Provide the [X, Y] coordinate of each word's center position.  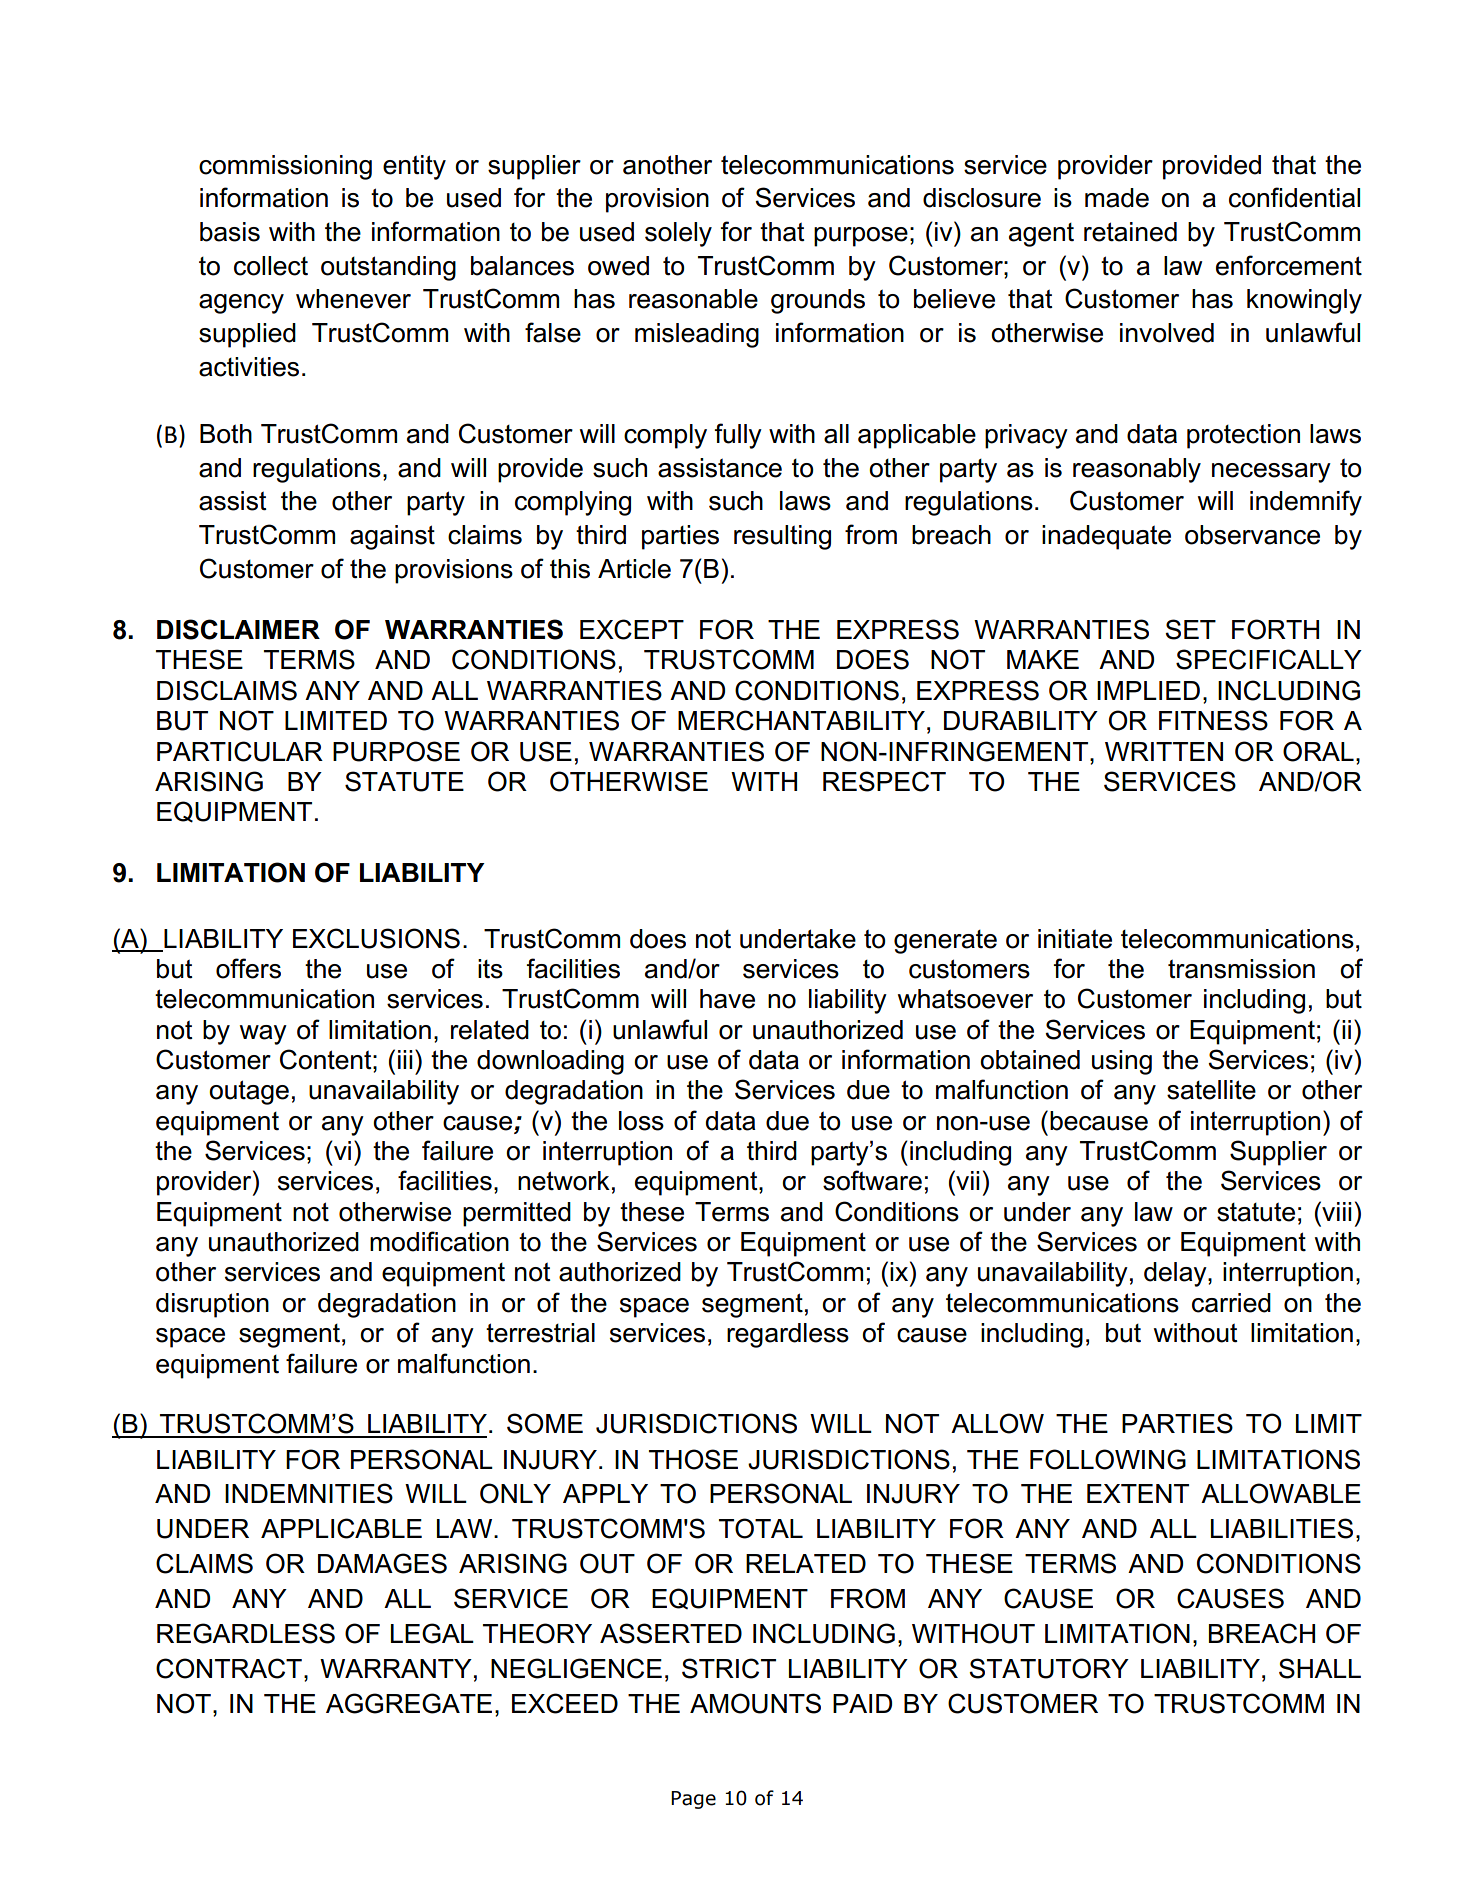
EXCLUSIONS [376, 938]
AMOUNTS [755, 1703]
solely [678, 234]
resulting [782, 537]
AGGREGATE [409, 1703]
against [392, 537]
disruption [212, 1305]
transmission [1241, 969]
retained [1130, 232]
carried [1231, 1303]
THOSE [693, 1459]
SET [1190, 629]
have [727, 999]
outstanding [388, 268]
